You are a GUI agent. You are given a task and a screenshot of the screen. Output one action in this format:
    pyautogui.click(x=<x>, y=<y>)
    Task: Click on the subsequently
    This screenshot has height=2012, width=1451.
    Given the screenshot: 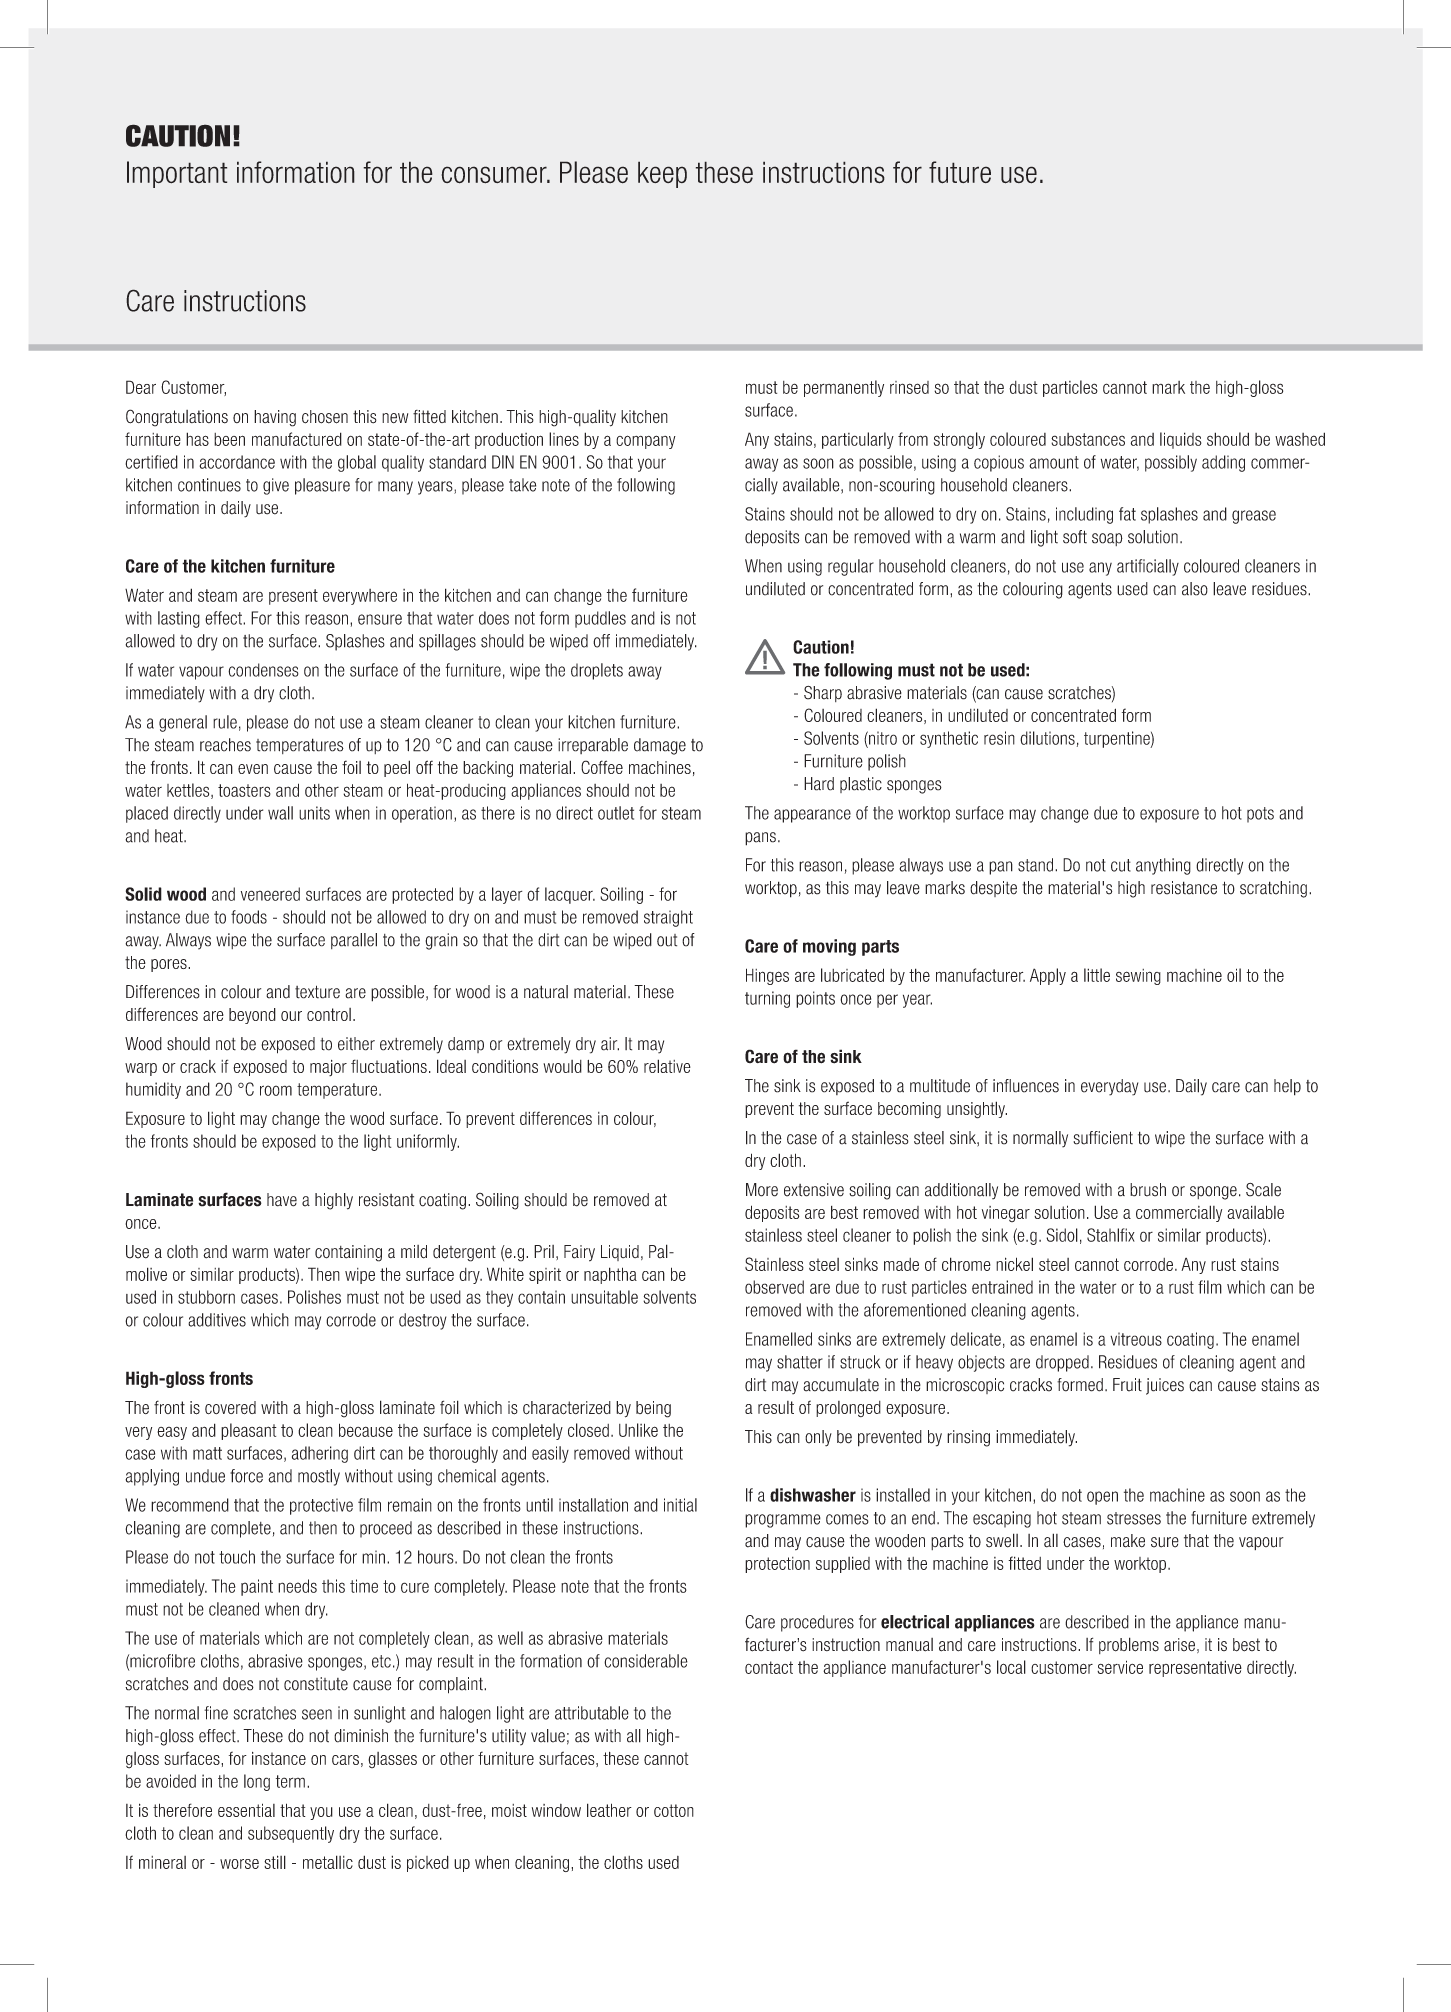 What is the action you would take?
    pyautogui.click(x=291, y=1834)
